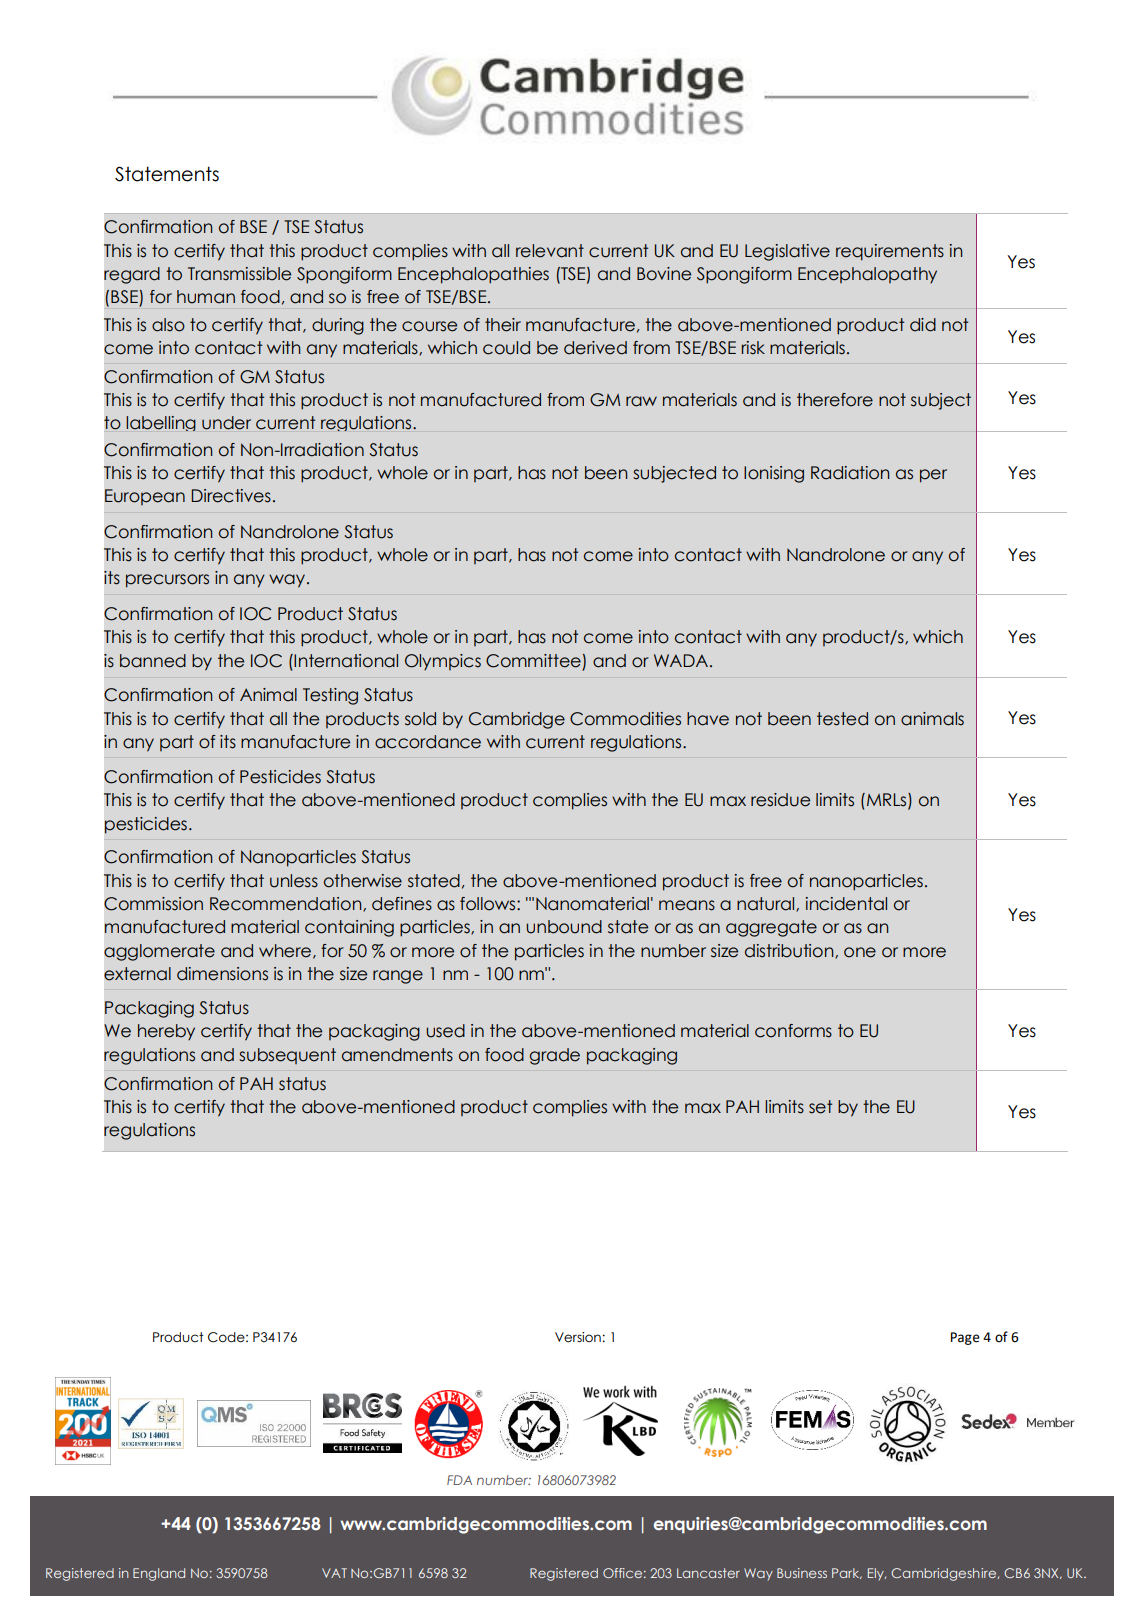 This screenshot has width=1144, height=1619. I want to click on subsequent, so click(287, 1056).
